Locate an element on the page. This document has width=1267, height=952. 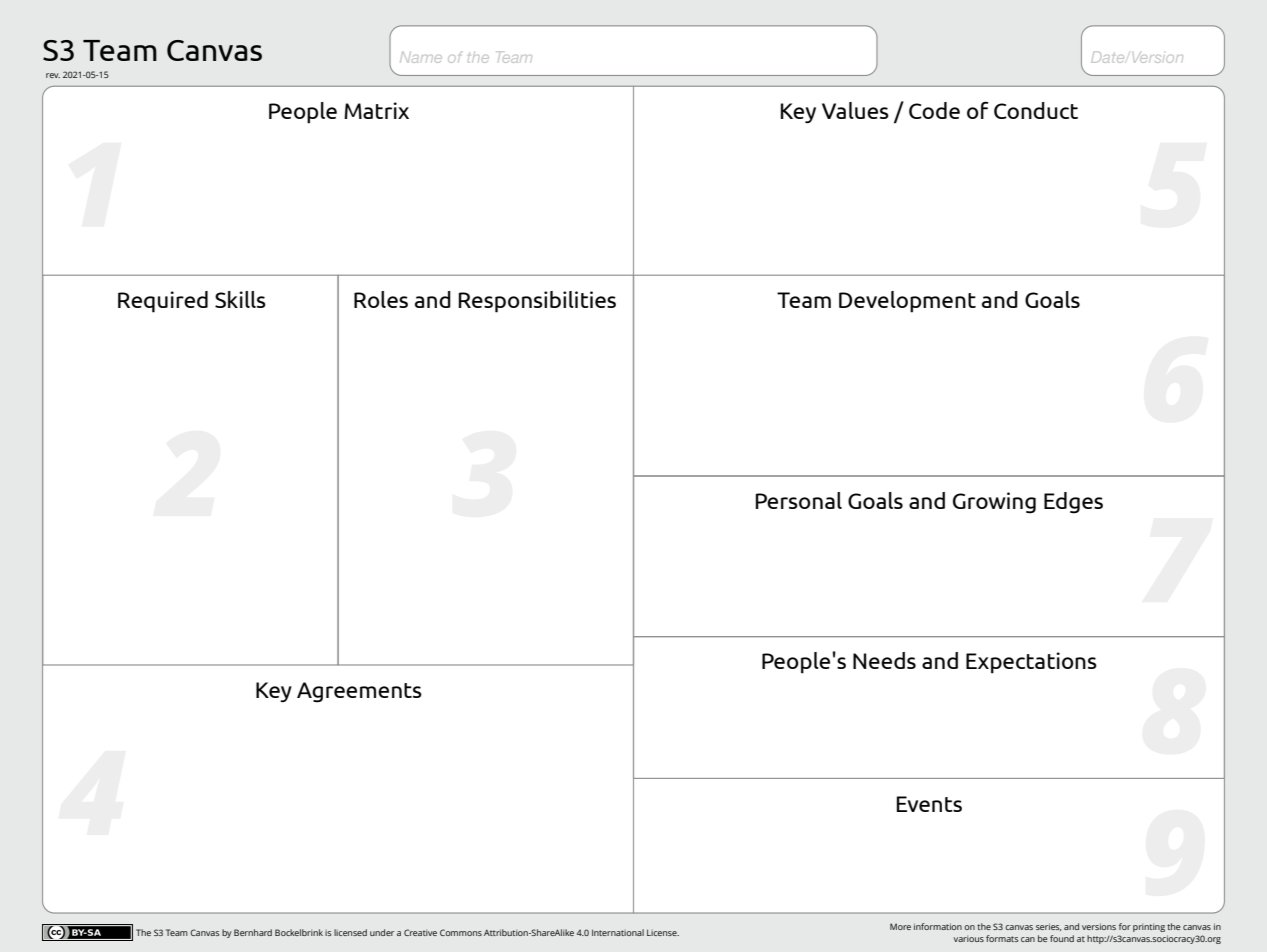
Personal is located at coordinates (799, 500).
